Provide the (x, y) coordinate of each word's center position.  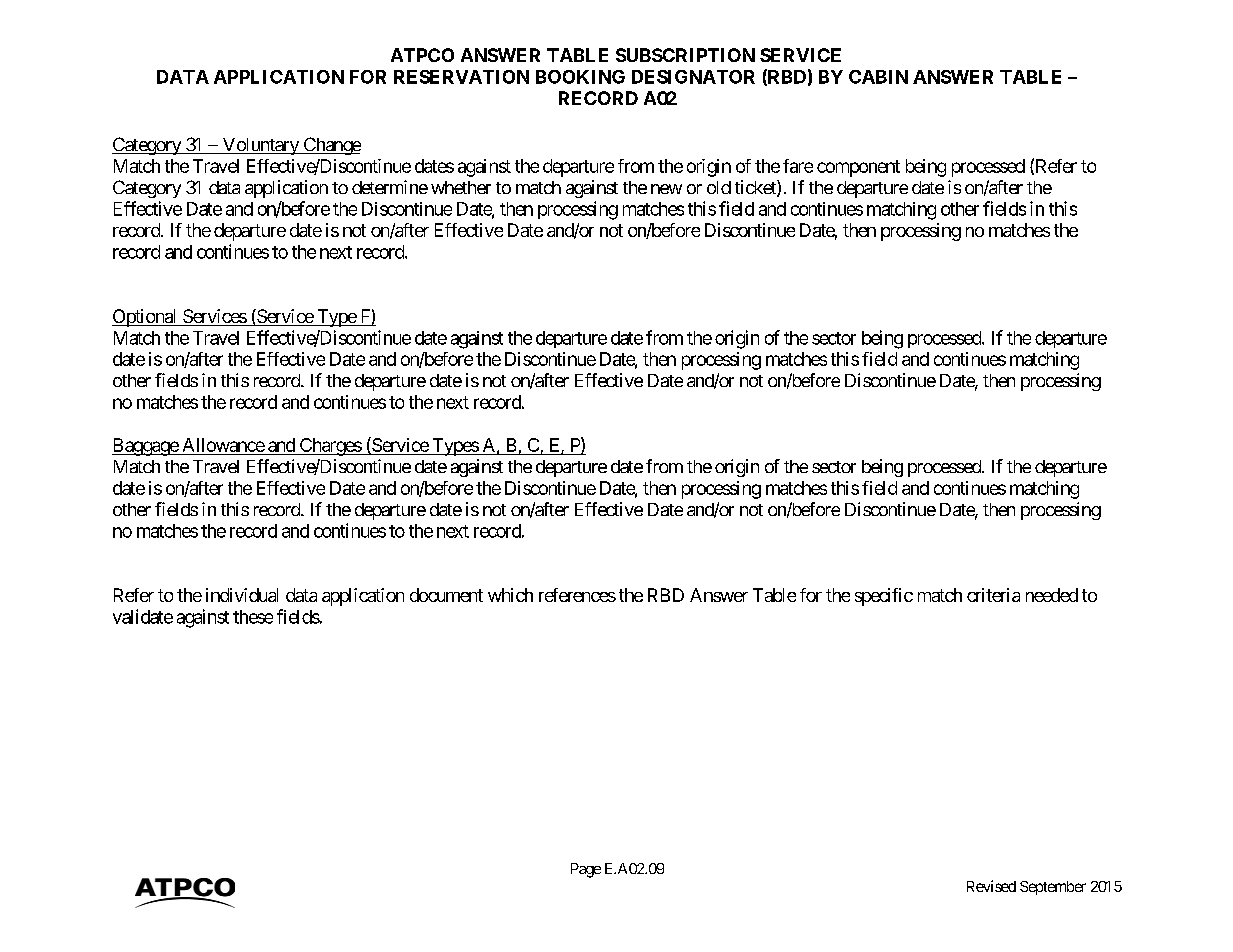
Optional (146, 318)
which (510, 595)
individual (242, 595)
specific (884, 597)
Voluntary (260, 146)
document (446, 595)
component (858, 168)
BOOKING (580, 77)
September (1053, 888)
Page (586, 870)
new (666, 189)
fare (798, 166)
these (253, 617)
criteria (993, 595)
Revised (991, 886)
